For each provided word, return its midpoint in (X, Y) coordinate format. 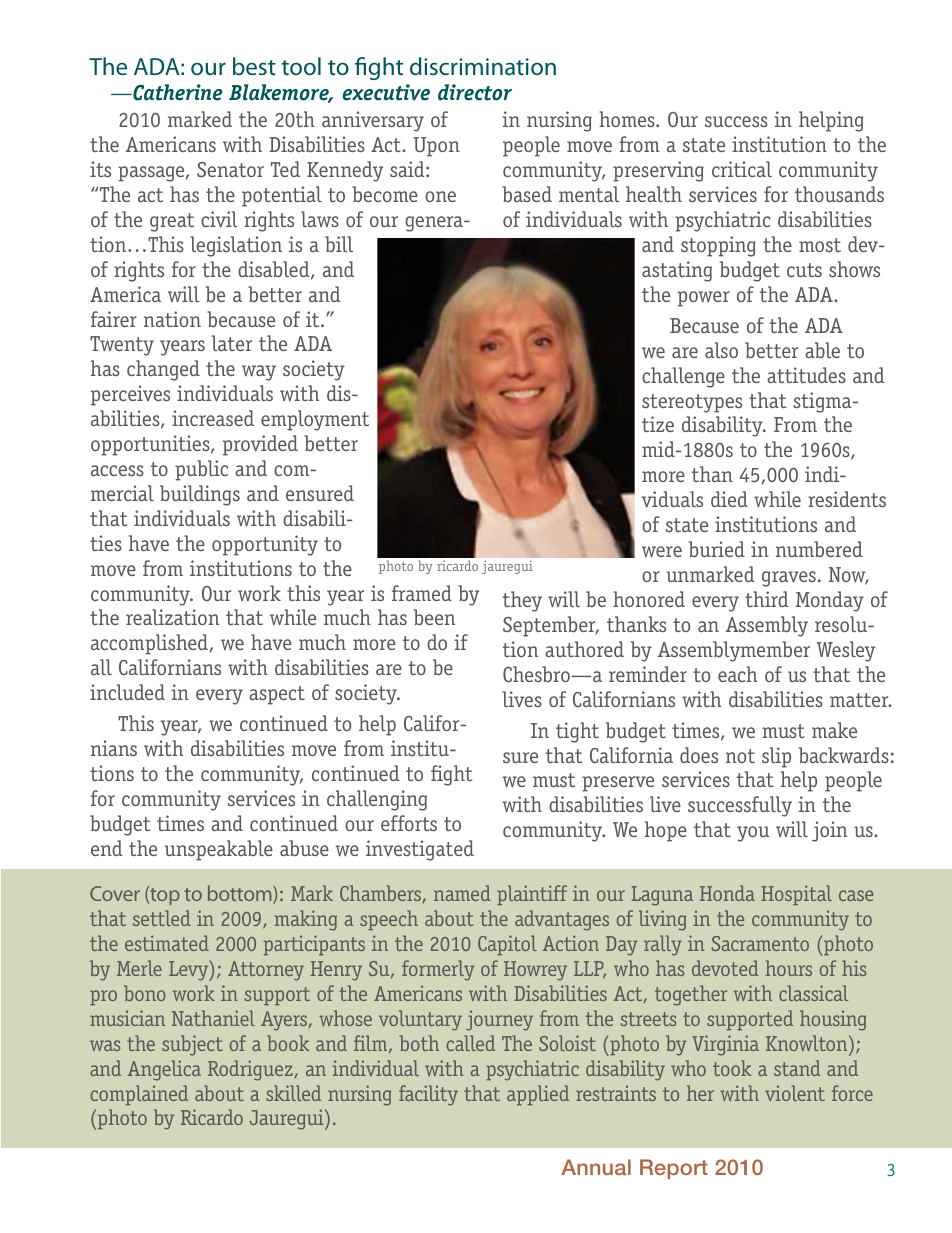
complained (139, 1095)
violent (795, 1093)
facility (428, 1095)
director (475, 92)
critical (742, 169)
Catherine (176, 92)
